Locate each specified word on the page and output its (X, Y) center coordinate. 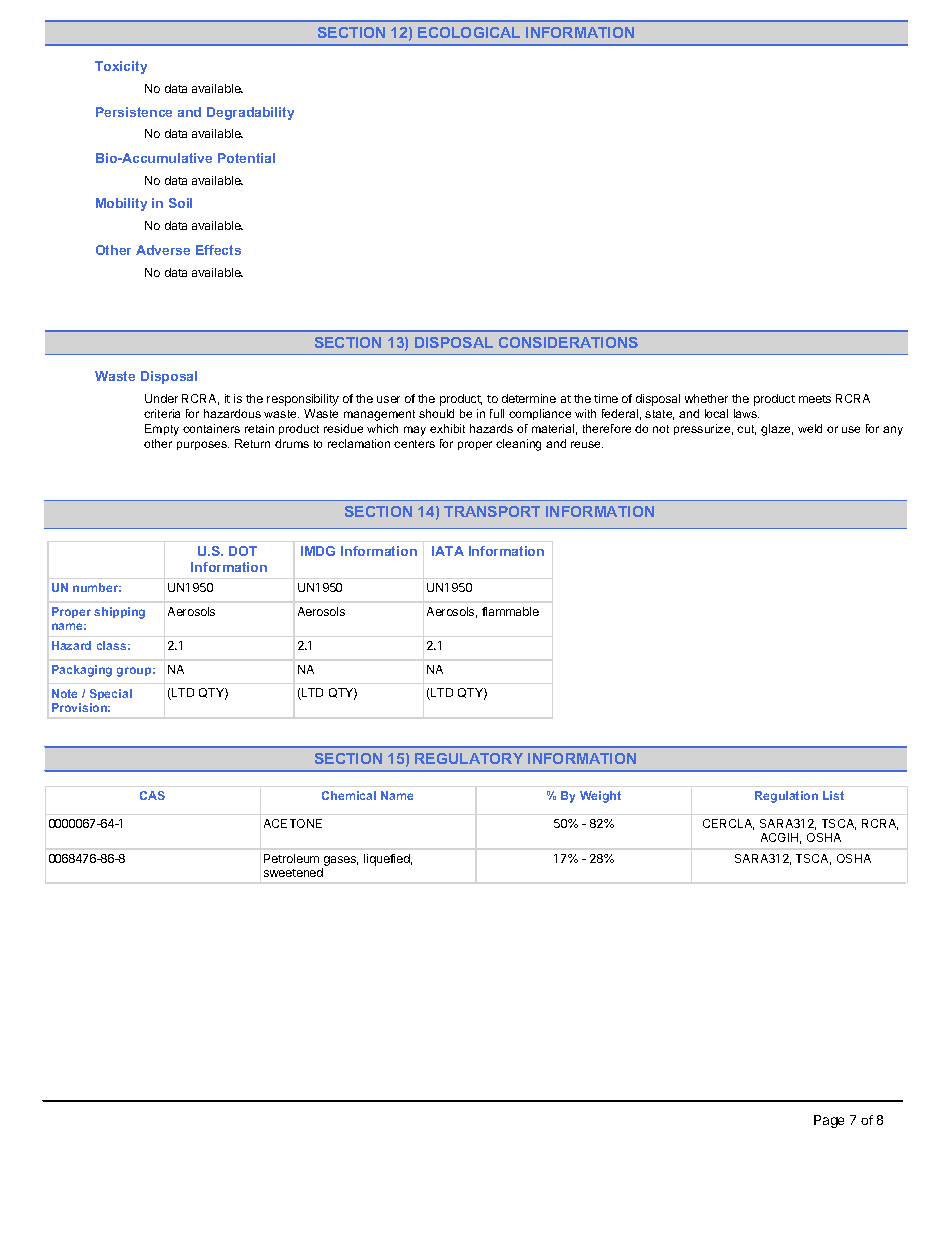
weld (810, 428)
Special (111, 694)
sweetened (293, 872)
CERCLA (728, 824)
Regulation (786, 797)
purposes (203, 445)
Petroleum (291, 858)
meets (815, 399)
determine (529, 398)
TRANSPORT (492, 511)
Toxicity (121, 67)
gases (341, 861)
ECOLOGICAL (469, 32)
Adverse (163, 250)
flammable (510, 611)
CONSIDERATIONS (568, 342)
